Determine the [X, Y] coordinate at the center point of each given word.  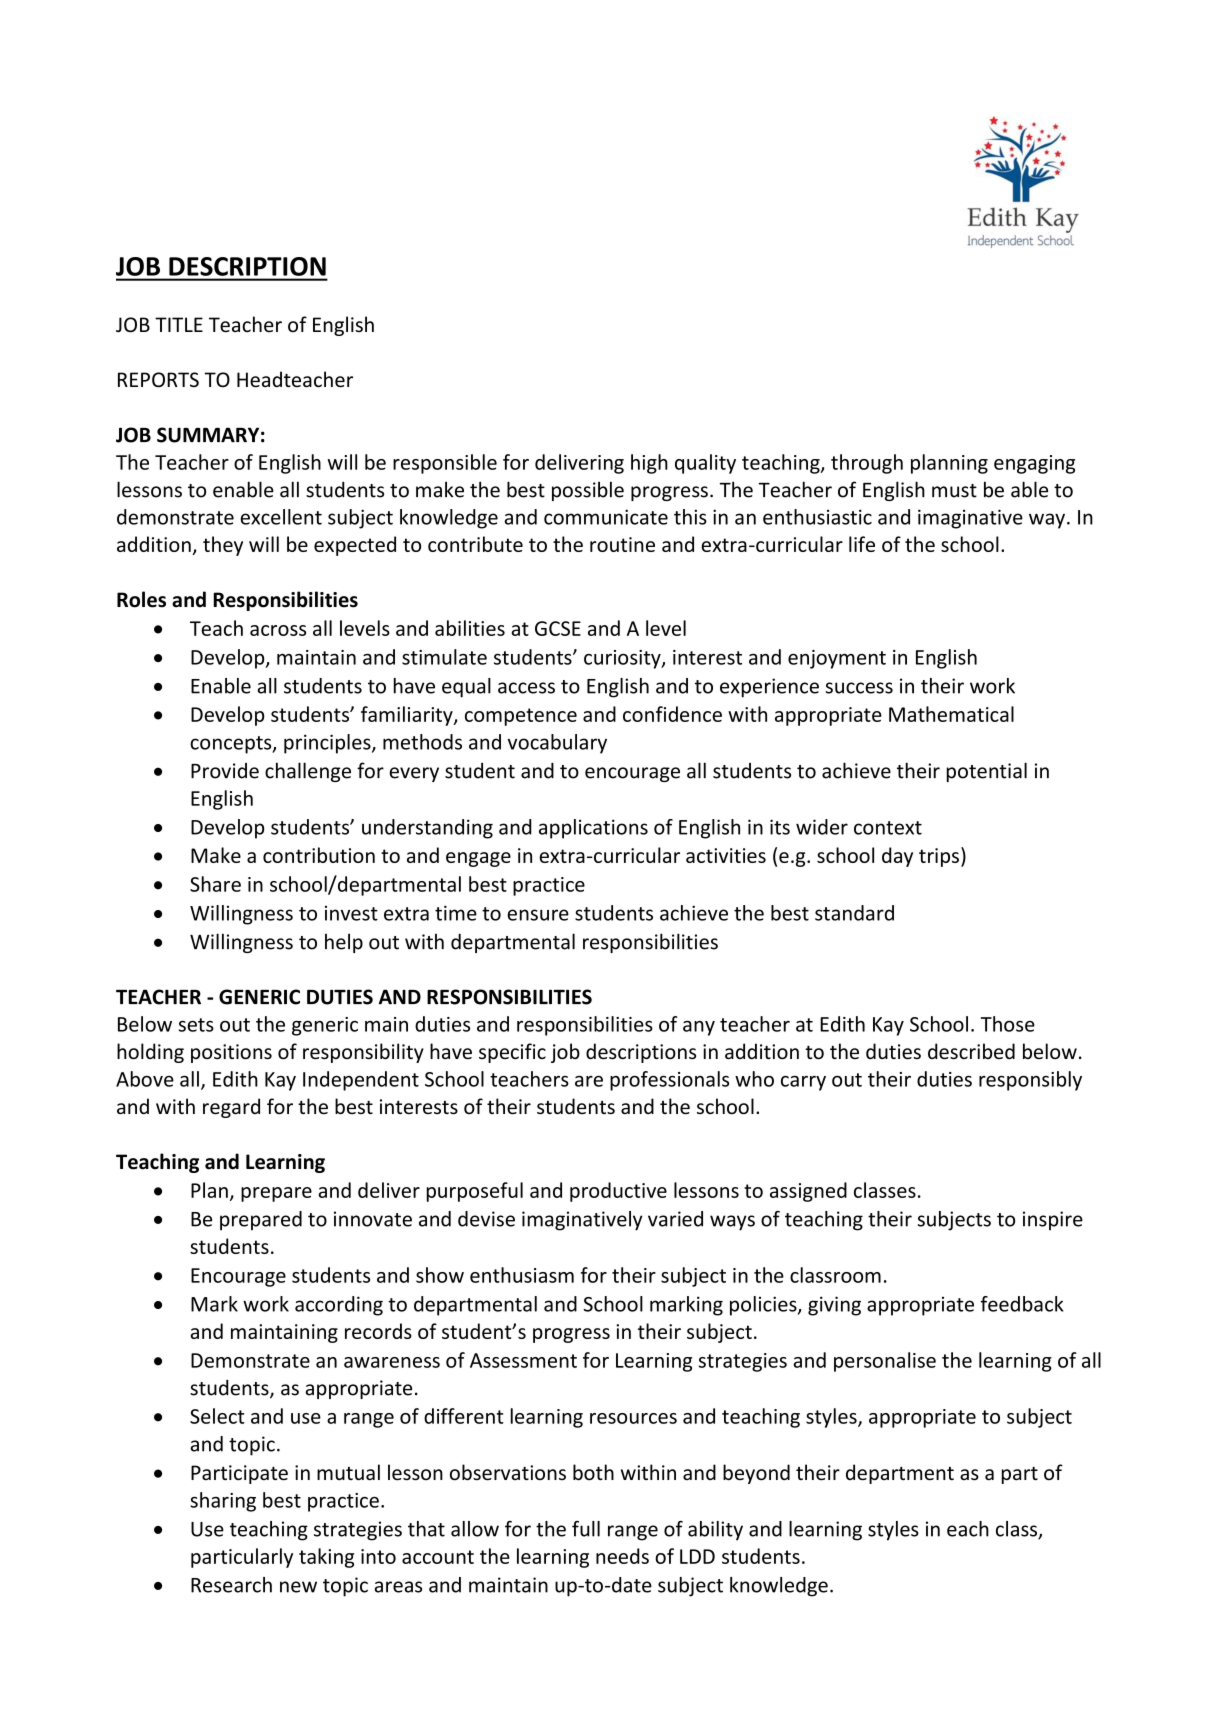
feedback [1021, 1304]
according [339, 1306]
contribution [319, 855]
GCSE [558, 628]
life [862, 544]
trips [939, 857]
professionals [669, 1081]
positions [231, 1053]
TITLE [179, 324]
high [649, 464]
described [971, 1051]
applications [593, 829]
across [278, 630]
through [867, 464]
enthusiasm [522, 1275]
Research [231, 1585]
